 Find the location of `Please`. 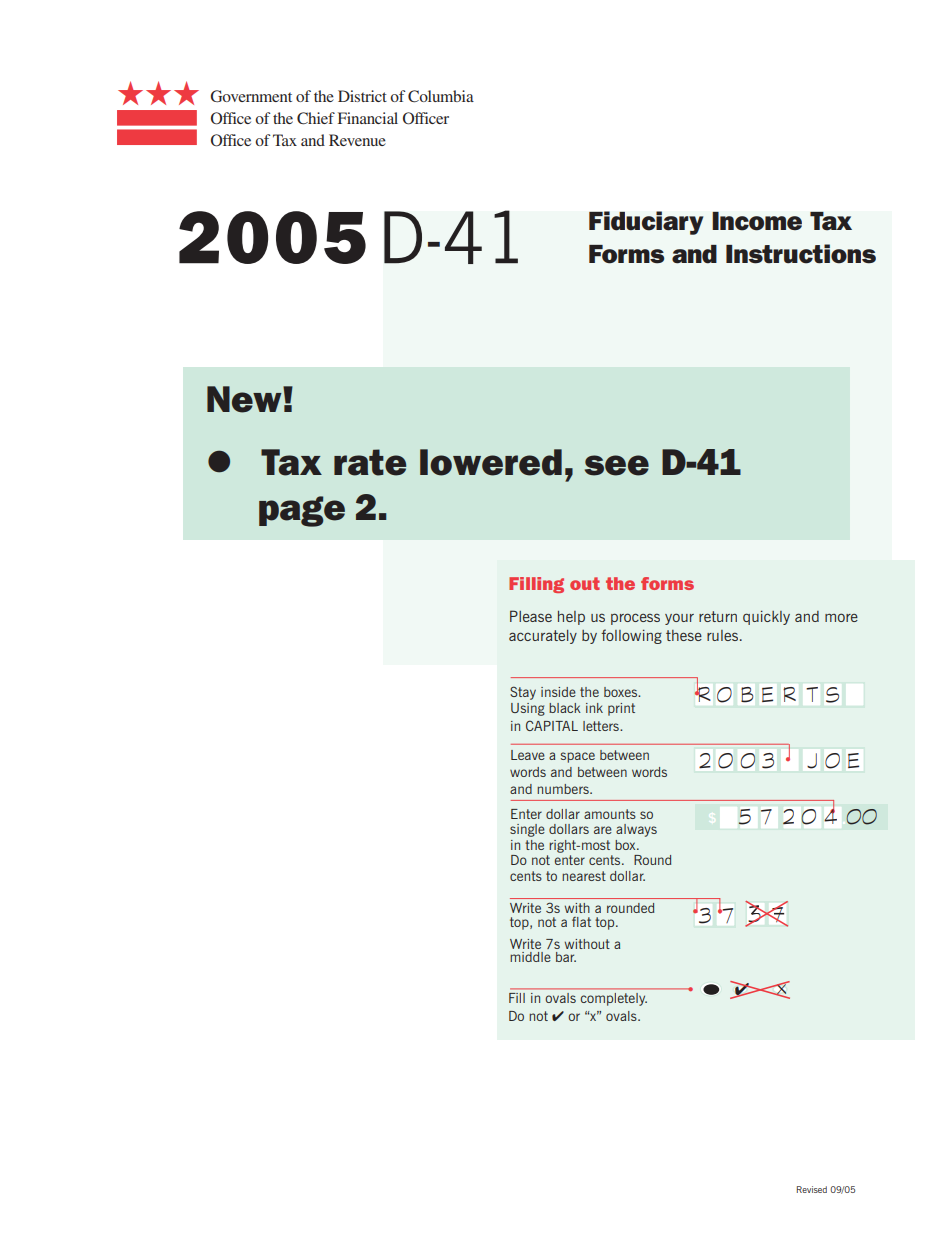

Please is located at coordinates (531, 616).
